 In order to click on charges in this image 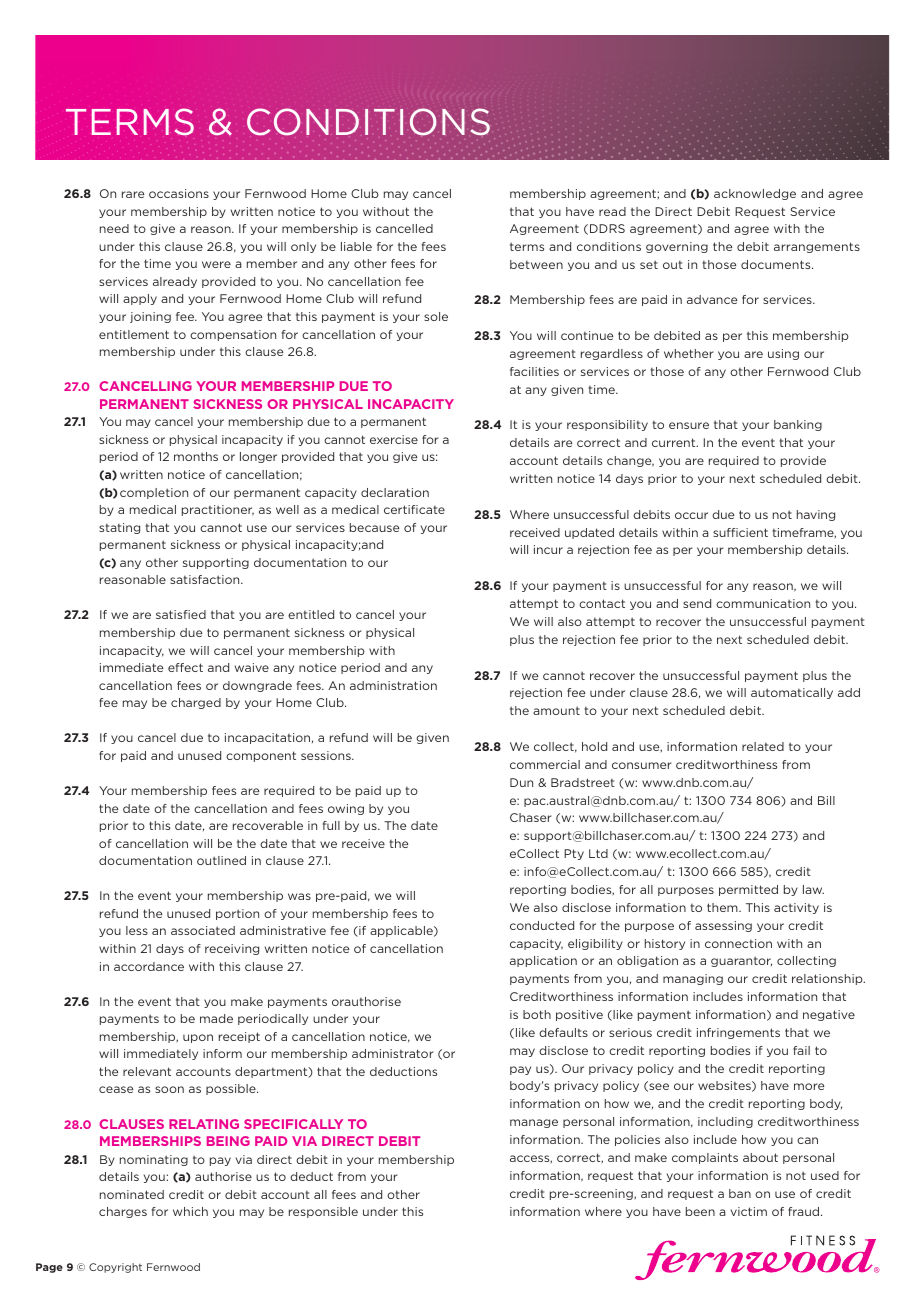, I will do `click(123, 1212)`.
